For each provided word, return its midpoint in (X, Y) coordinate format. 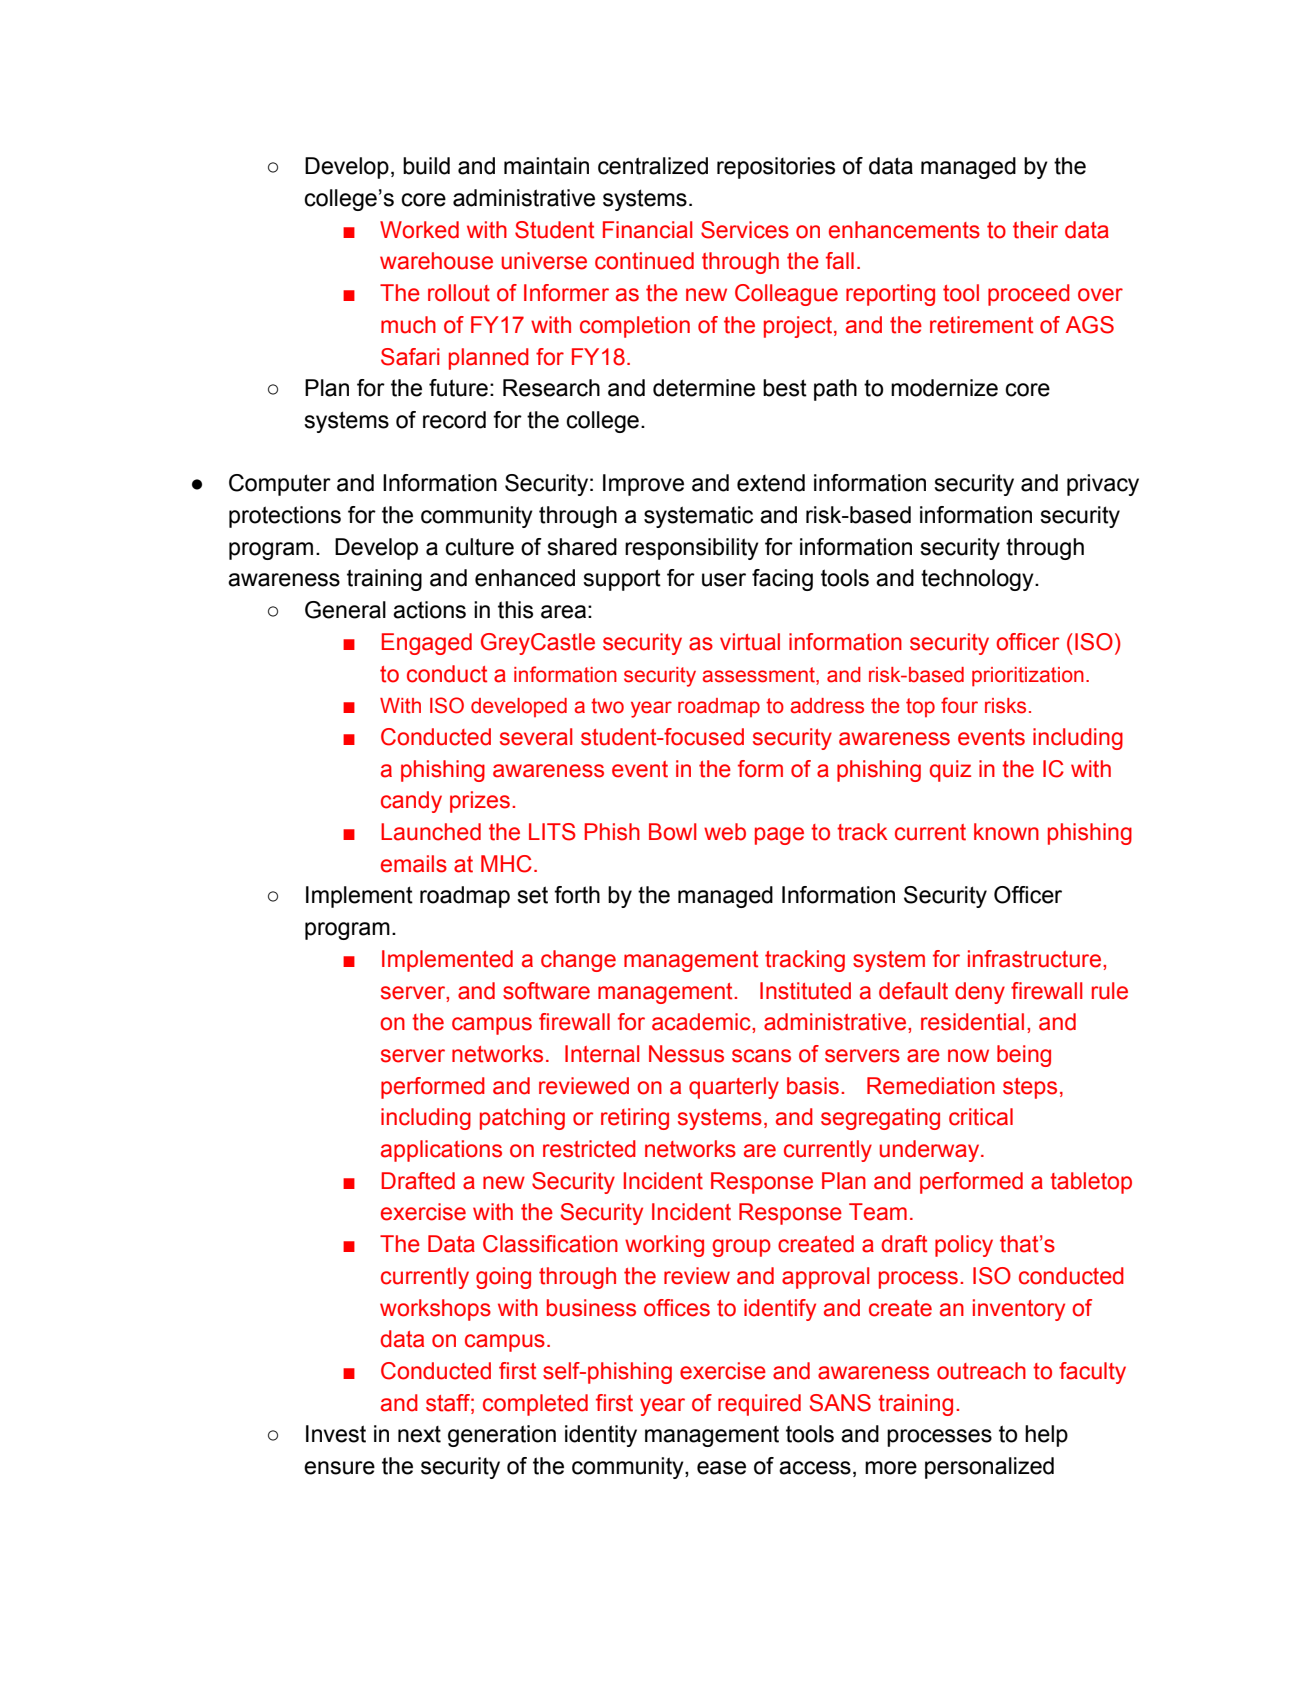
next (419, 1434)
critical (981, 1117)
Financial (648, 230)
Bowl (673, 832)
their (1035, 230)
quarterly (734, 1088)
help (1046, 1436)
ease (721, 1468)
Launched (431, 832)
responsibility (692, 549)
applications (441, 1151)
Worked (419, 230)
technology (978, 580)
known (1006, 832)
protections (285, 517)
